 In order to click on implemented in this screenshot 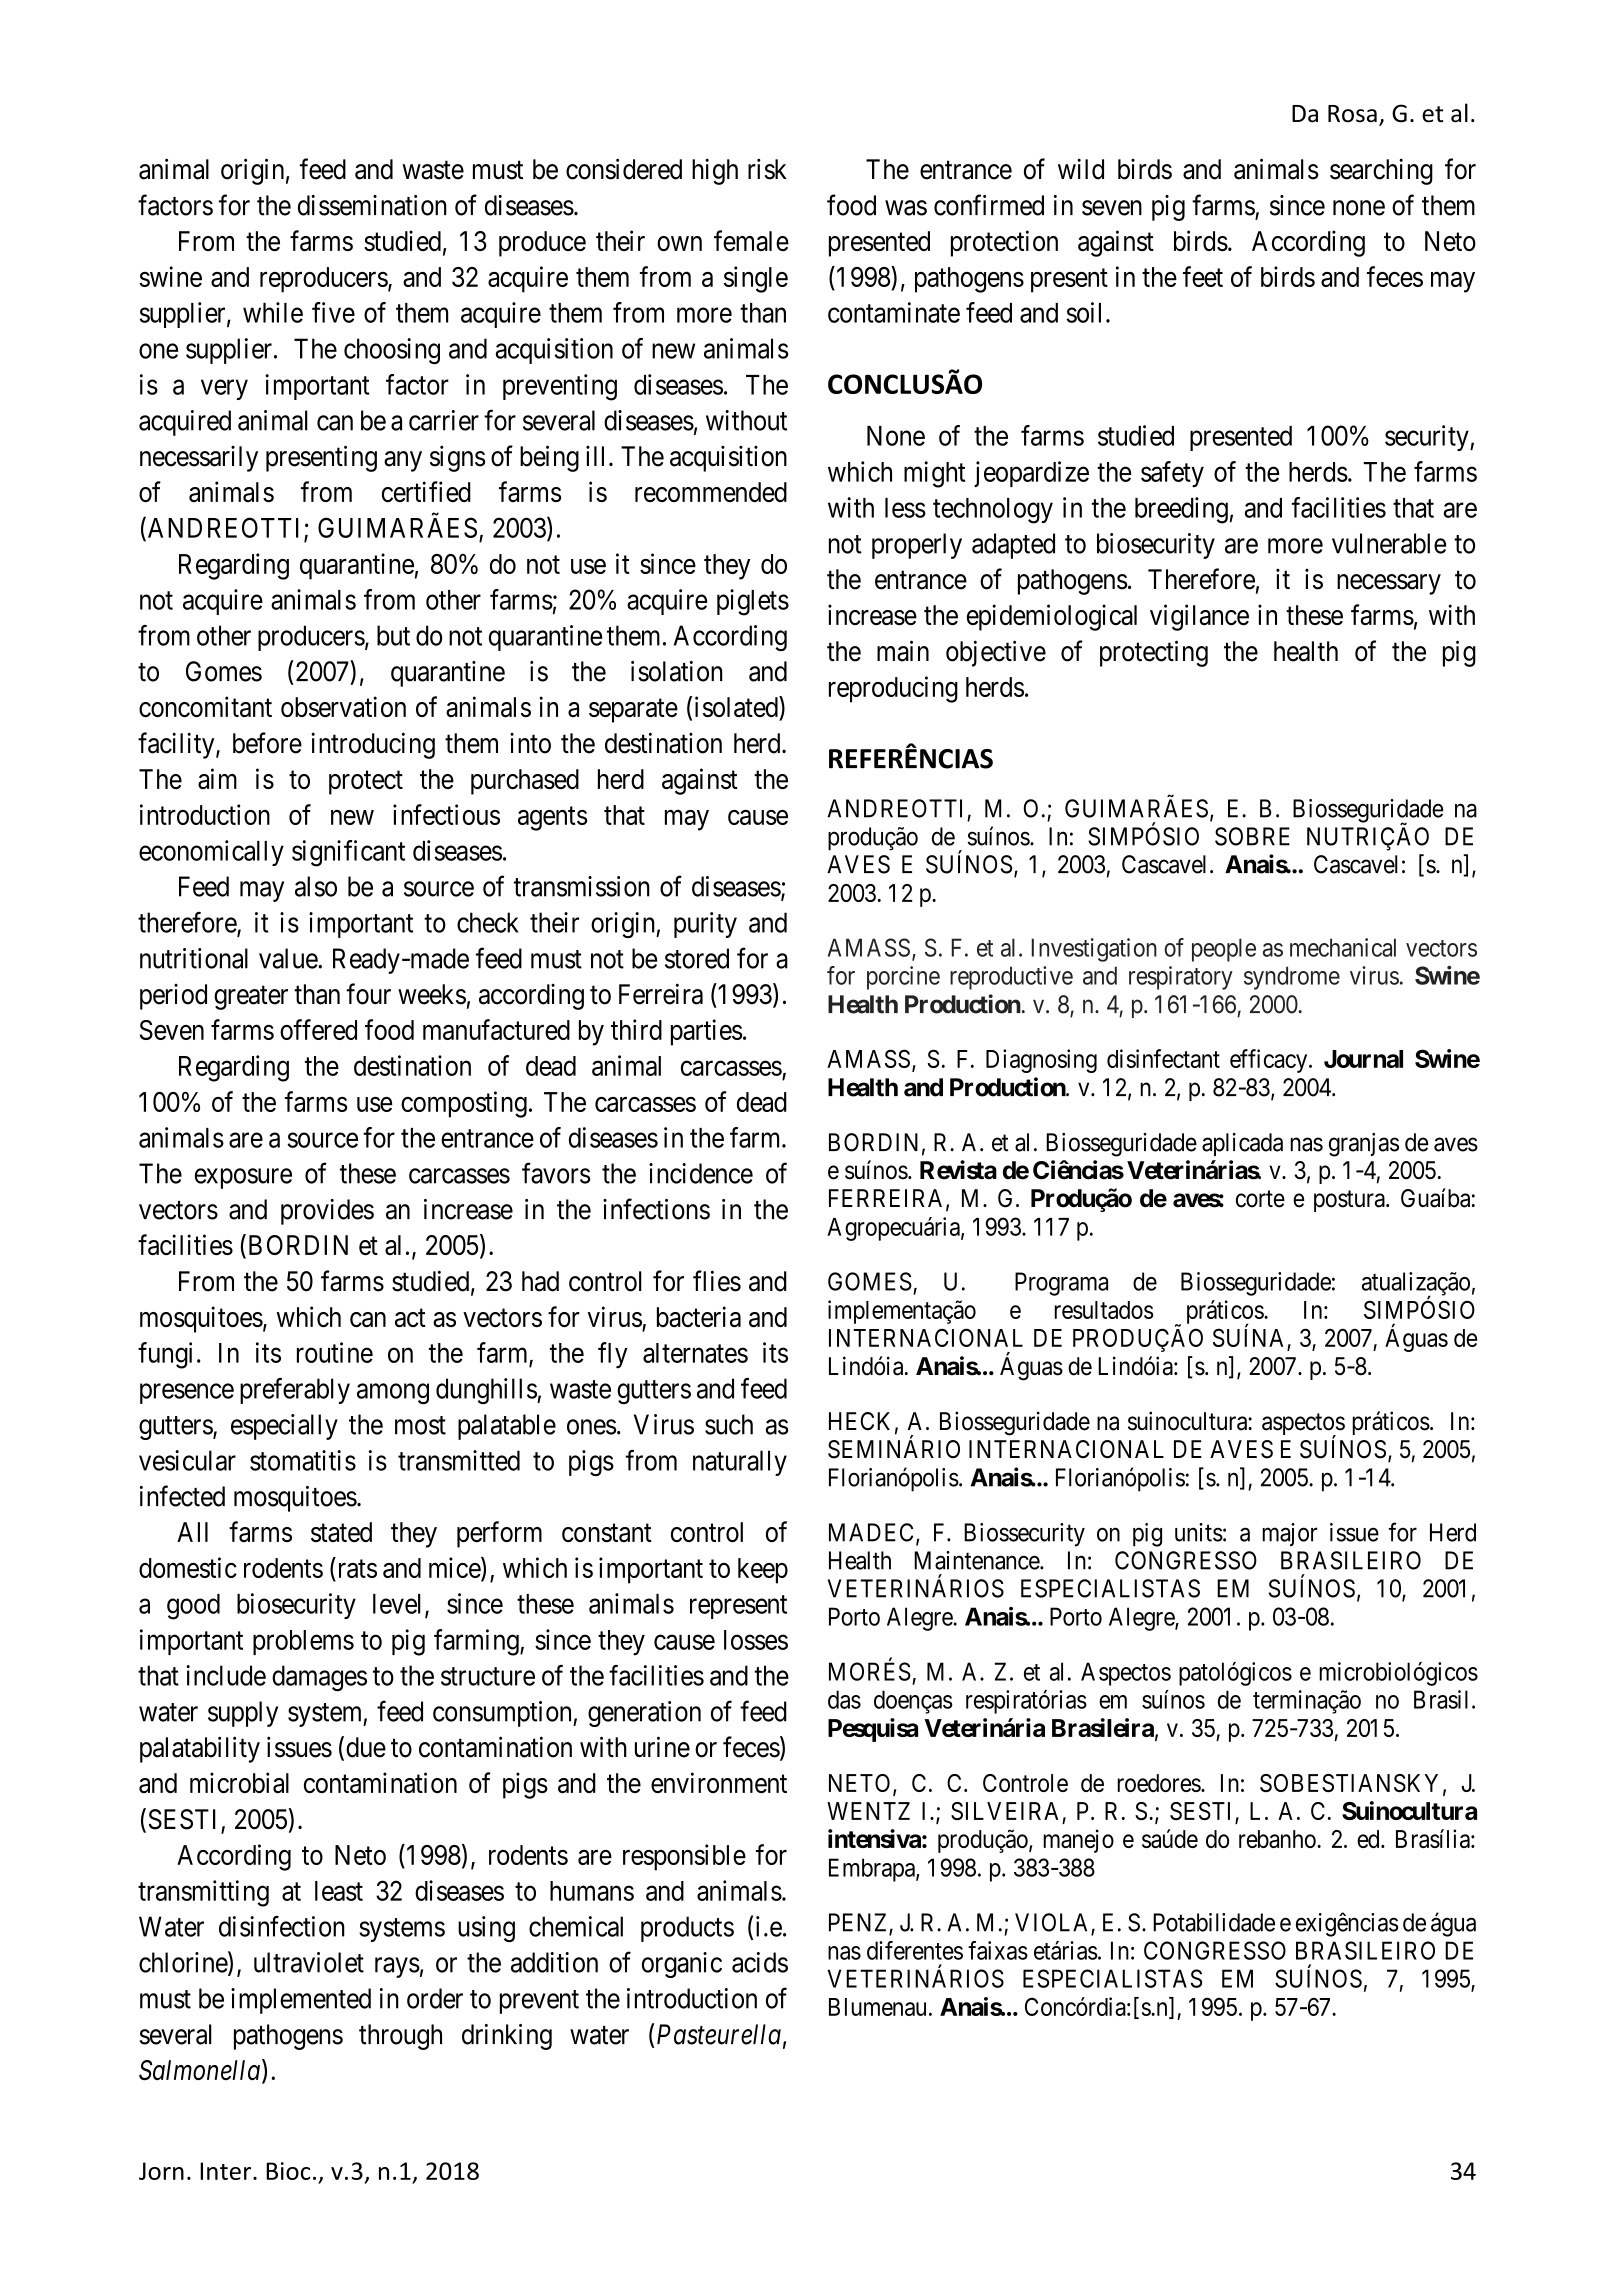, I will do `click(301, 2001)`.
